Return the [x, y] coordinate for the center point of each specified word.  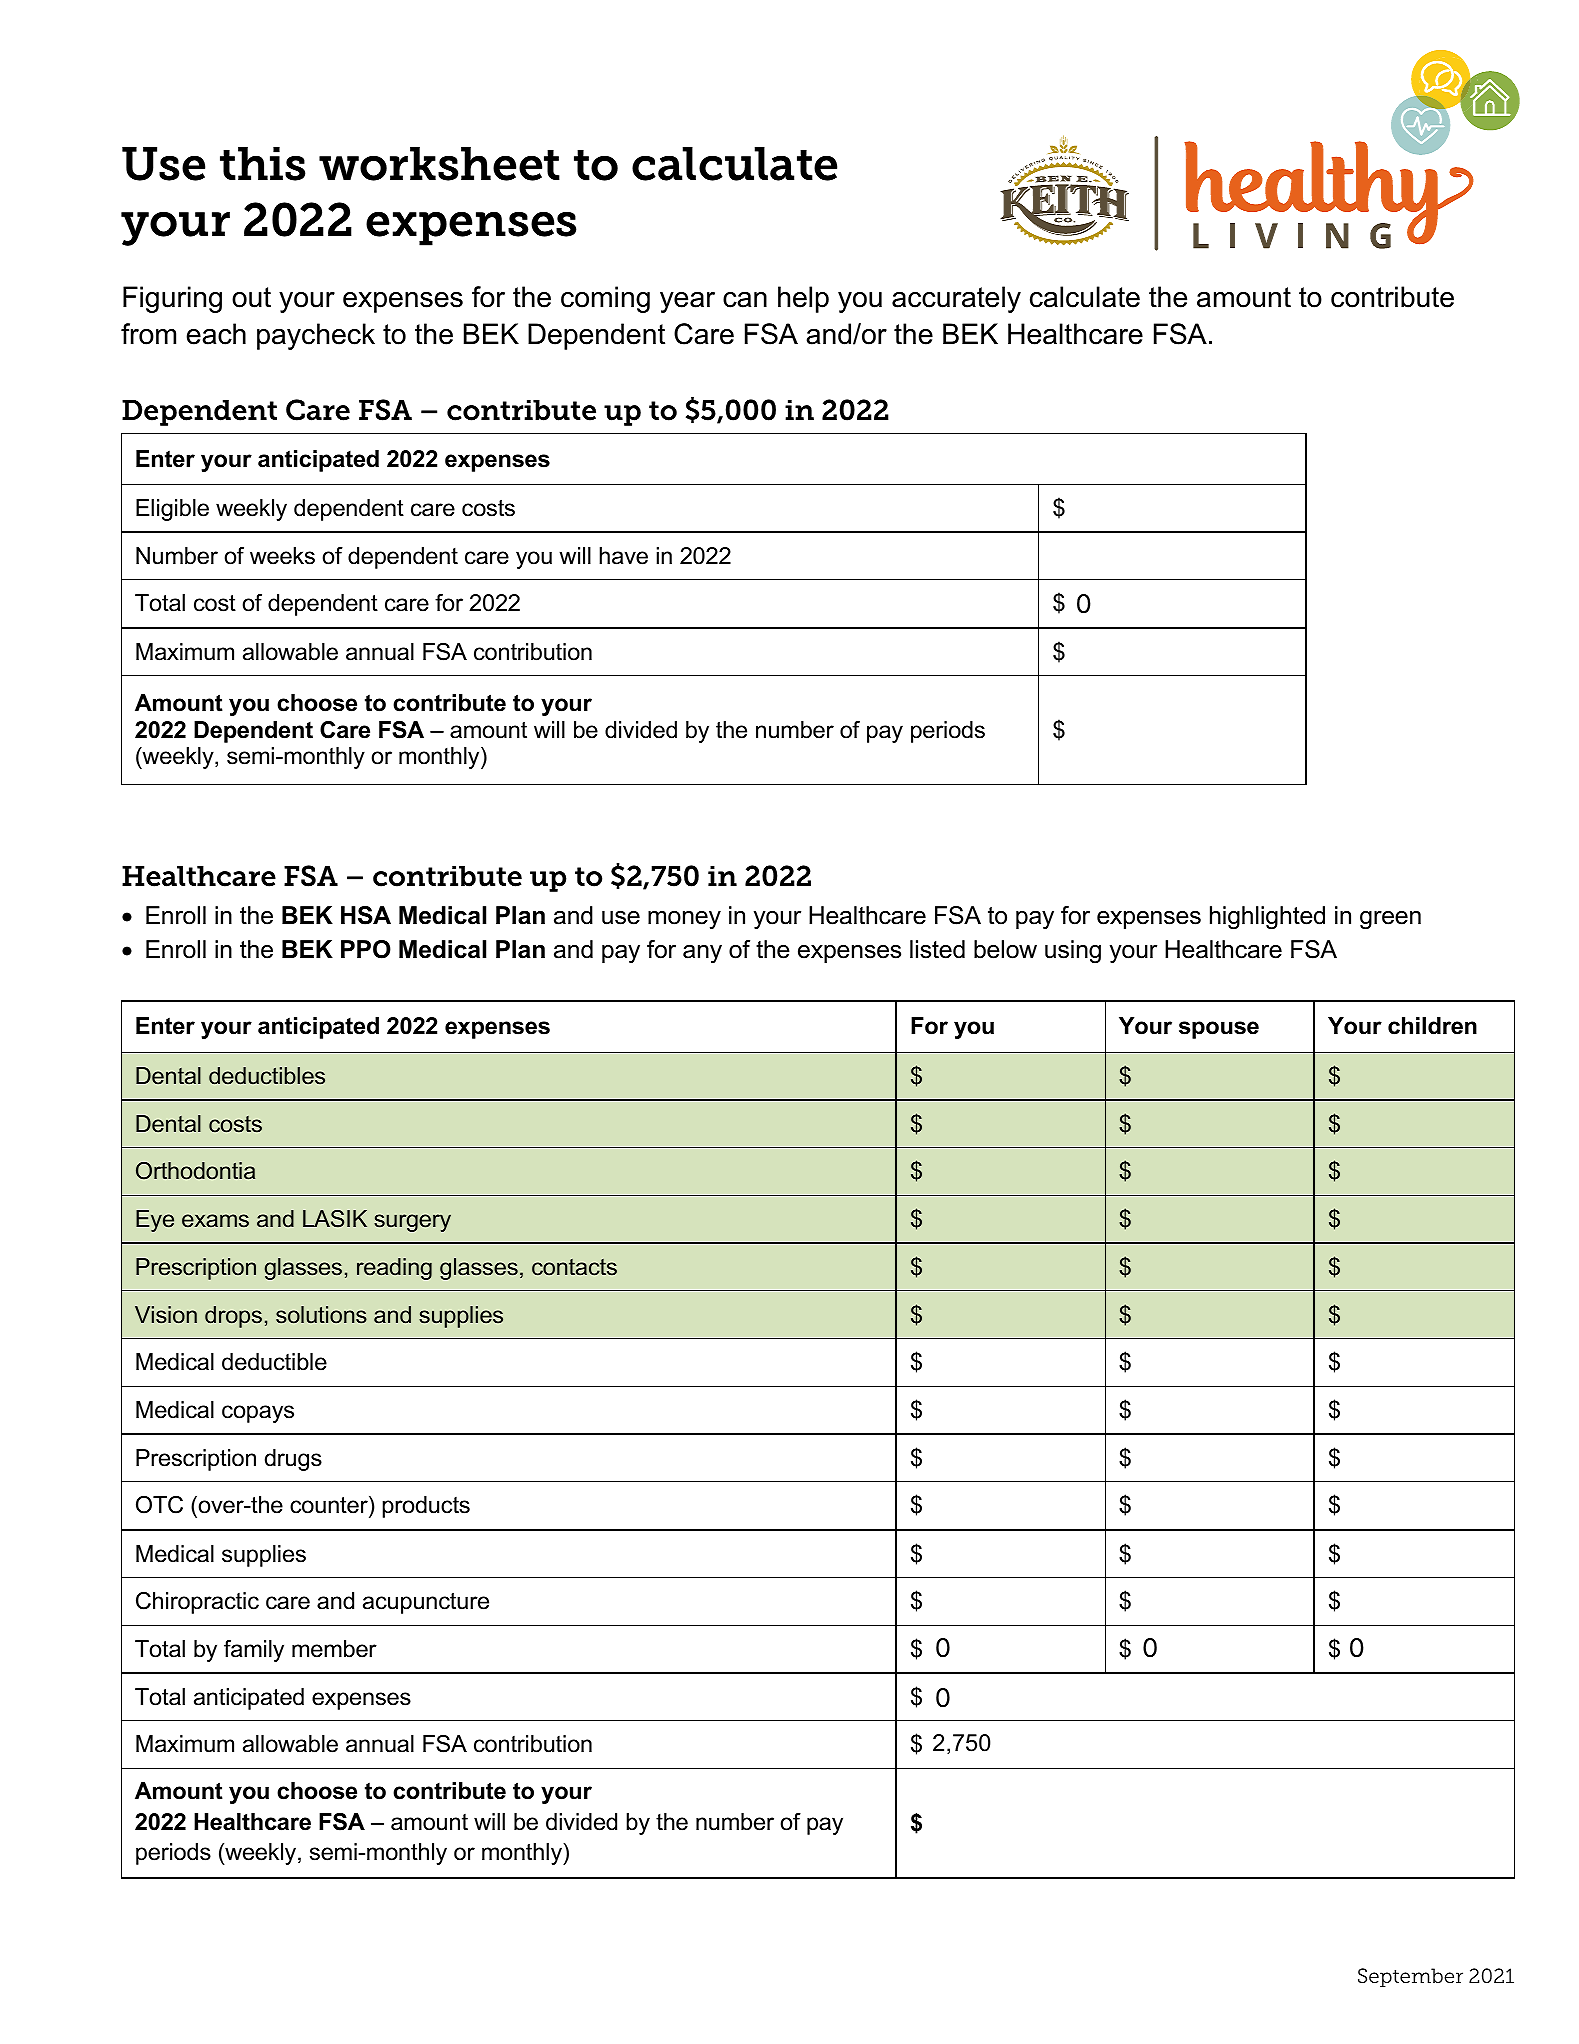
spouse [1219, 1030]
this [262, 164]
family [254, 1651]
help [803, 299]
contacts [574, 1267]
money [684, 920]
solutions [321, 1315]
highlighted [1267, 918]
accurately [956, 299]
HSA [366, 915]
